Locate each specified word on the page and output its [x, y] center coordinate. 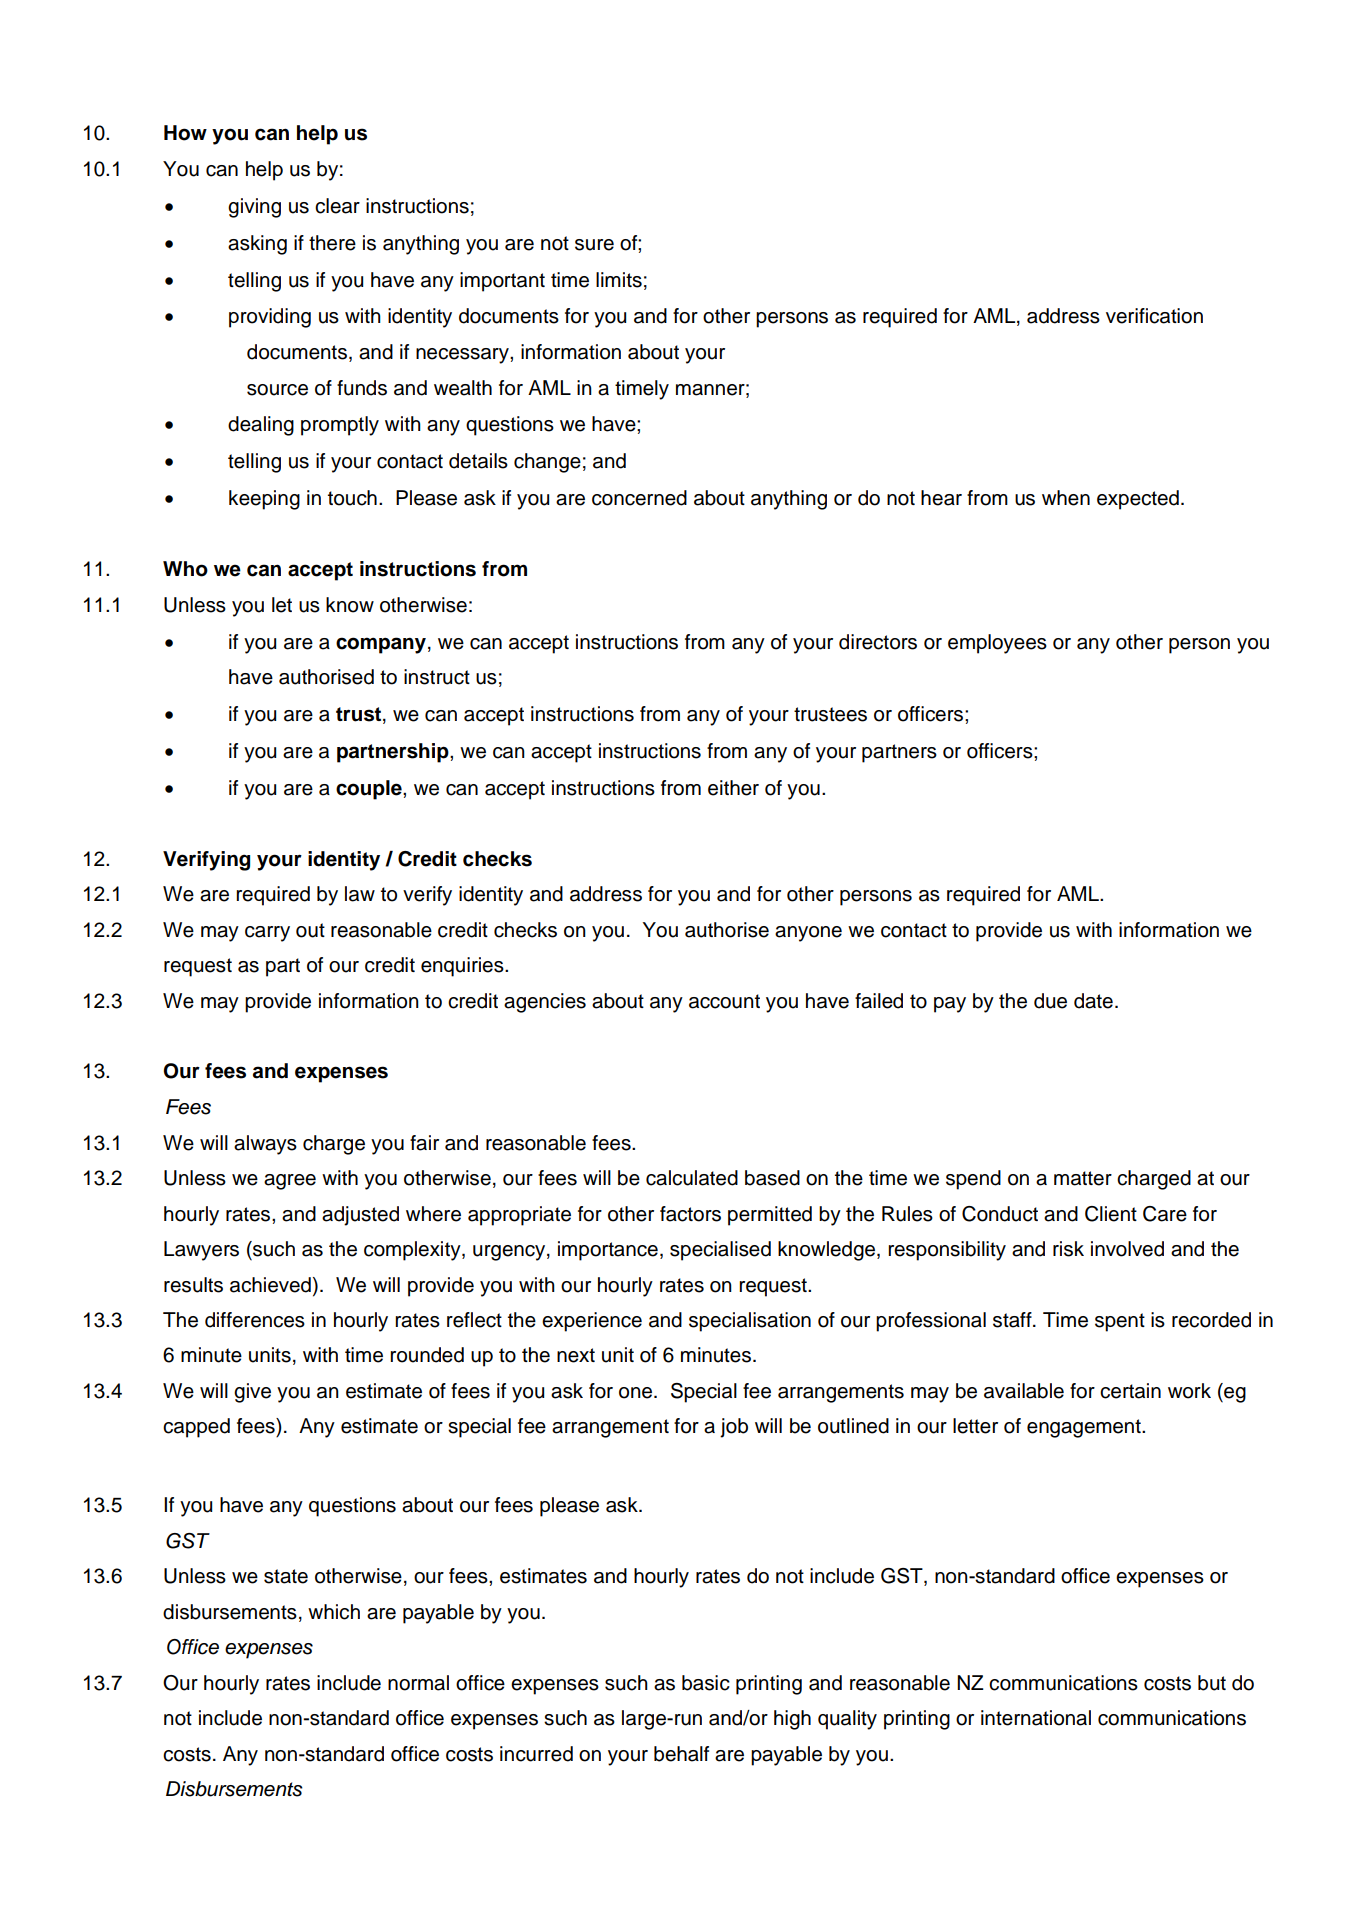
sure [594, 245]
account [724, 1001]
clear [337, 206]
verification [1154, 316]
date [1093, 1001]
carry [267, 934]
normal [418, 1683]
